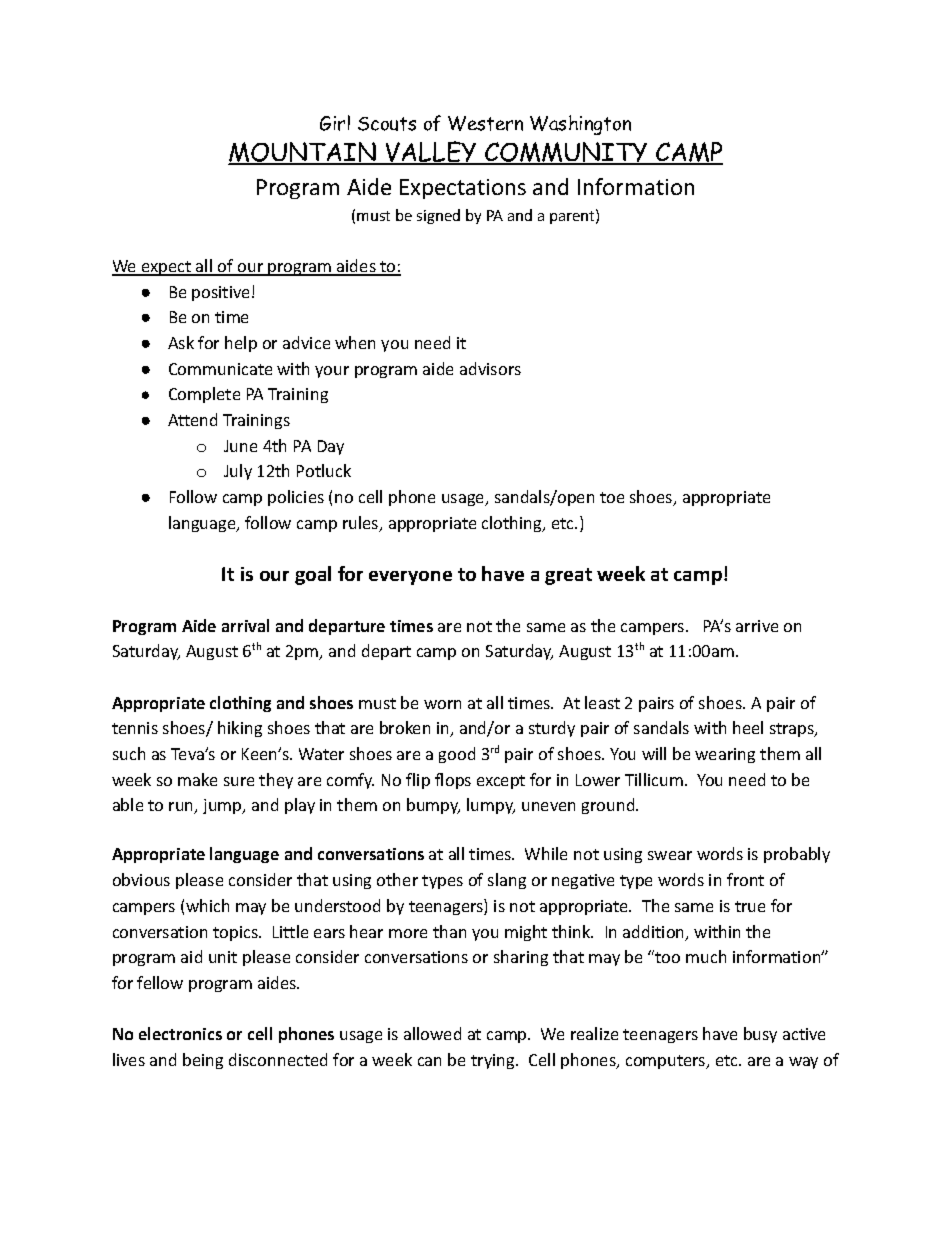 The image size is (952, 1233). Describe the element at coordinates (612, 497) in the screenshot. I see `toe` at that location.
